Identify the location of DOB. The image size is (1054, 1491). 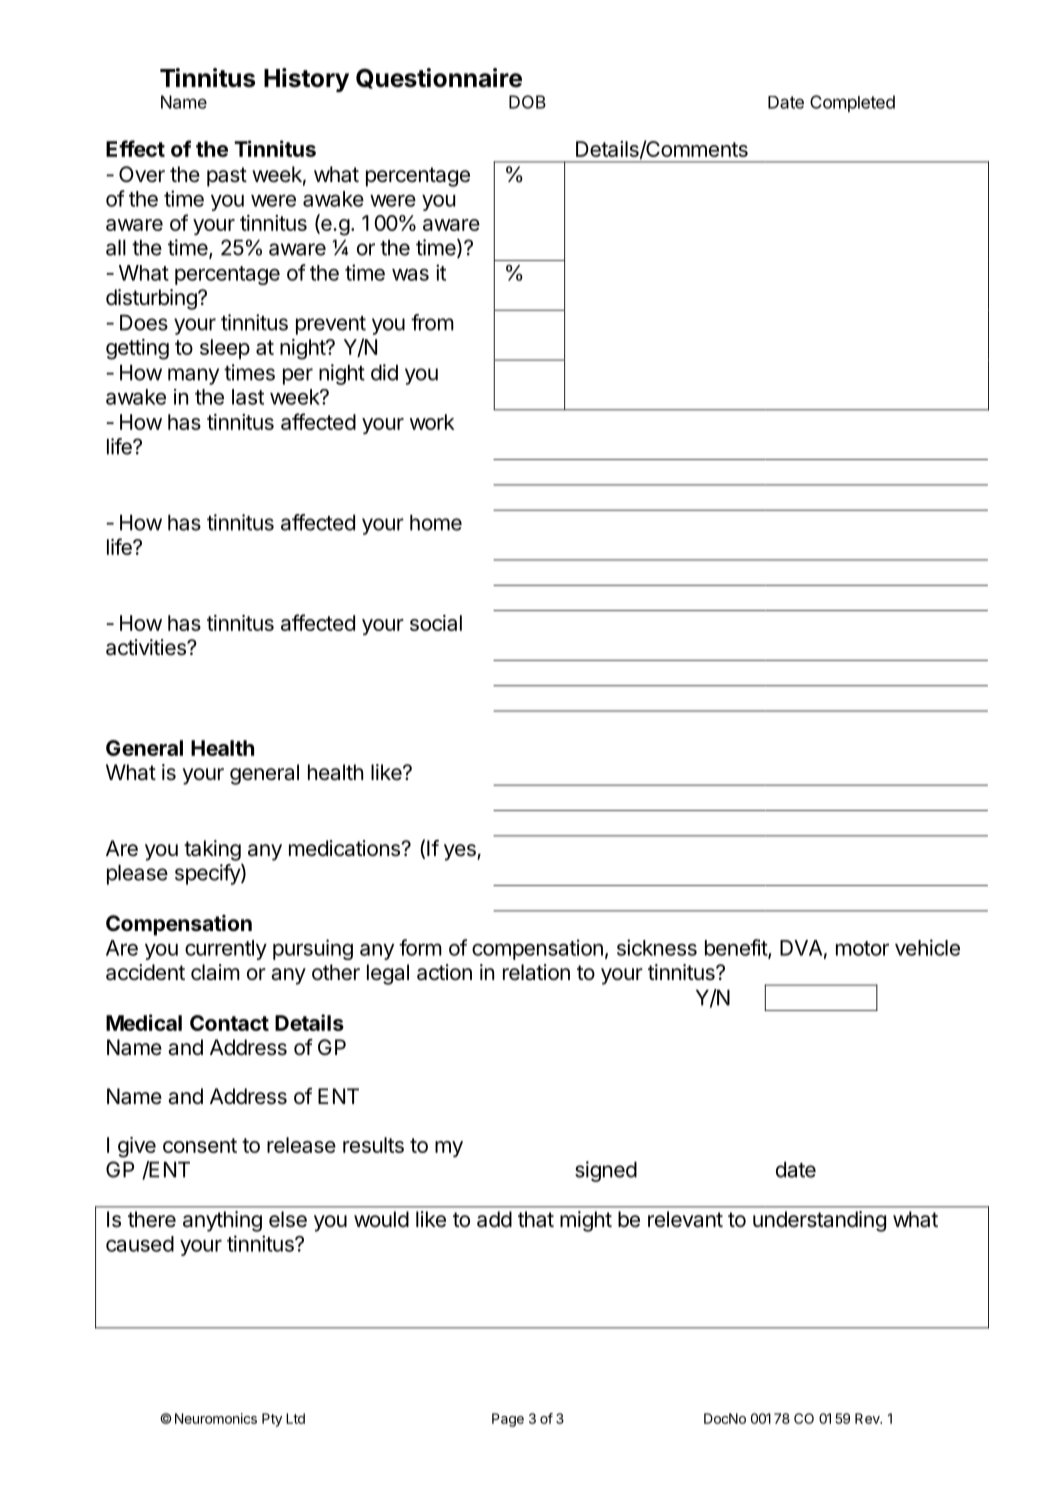
(527, 102).
